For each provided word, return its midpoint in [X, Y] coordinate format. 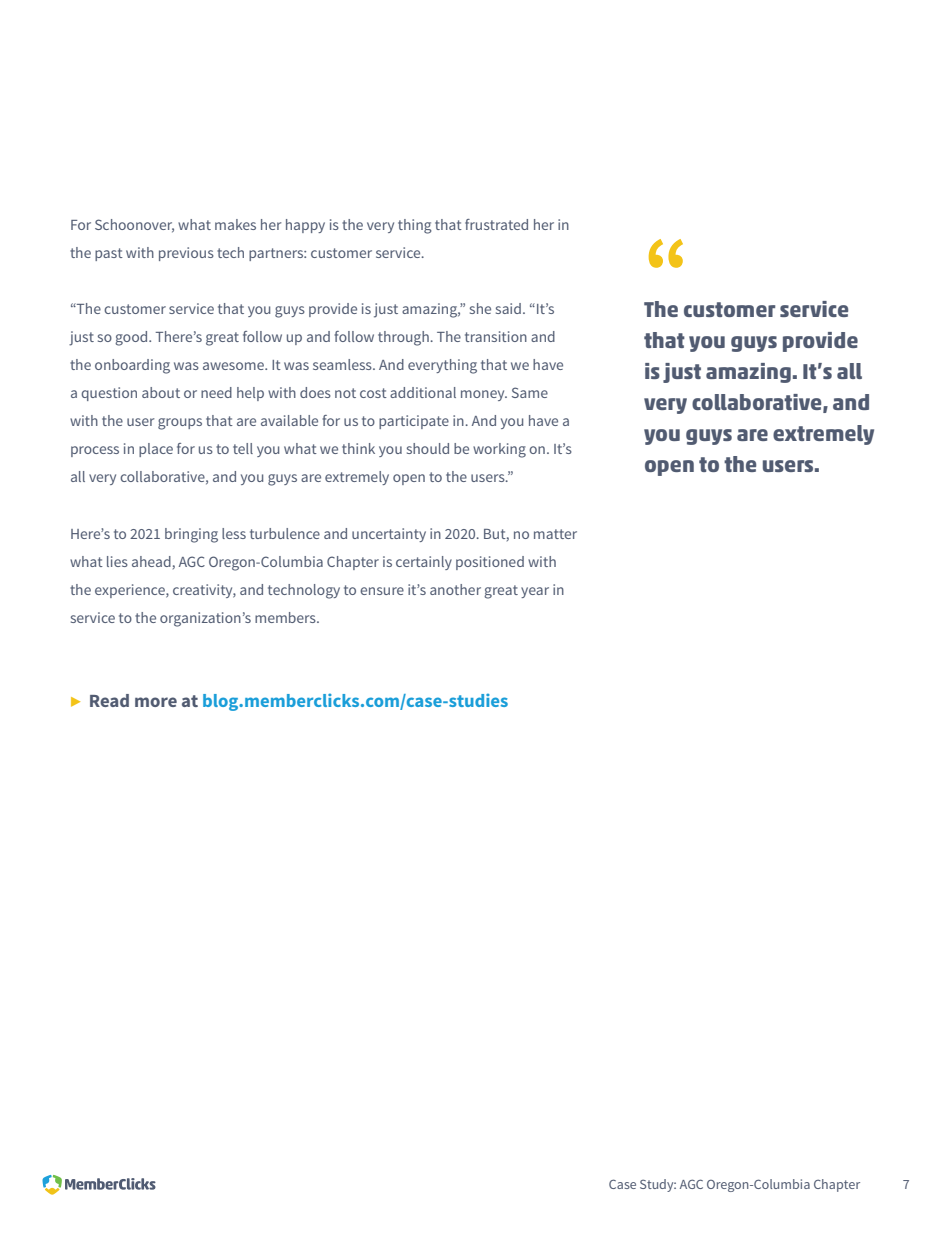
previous [186, 254]
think [358, 448]
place [156, 450]
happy [305, 226]
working [499, 450]
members [286, 617]
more [156, 702]
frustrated [496, 224]
